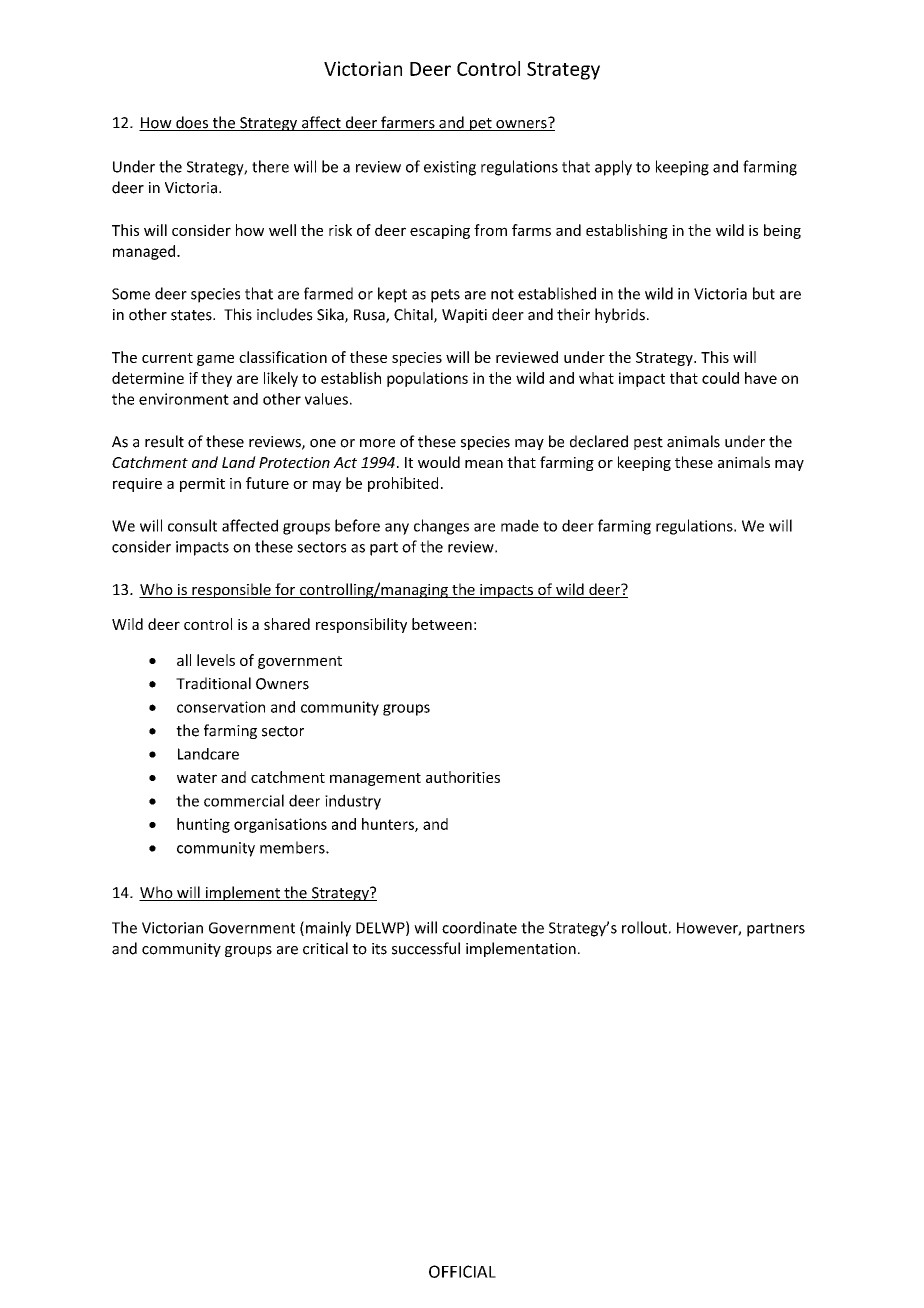 The image size is (924, 1308). I want to click on would, so click(439, 462).
